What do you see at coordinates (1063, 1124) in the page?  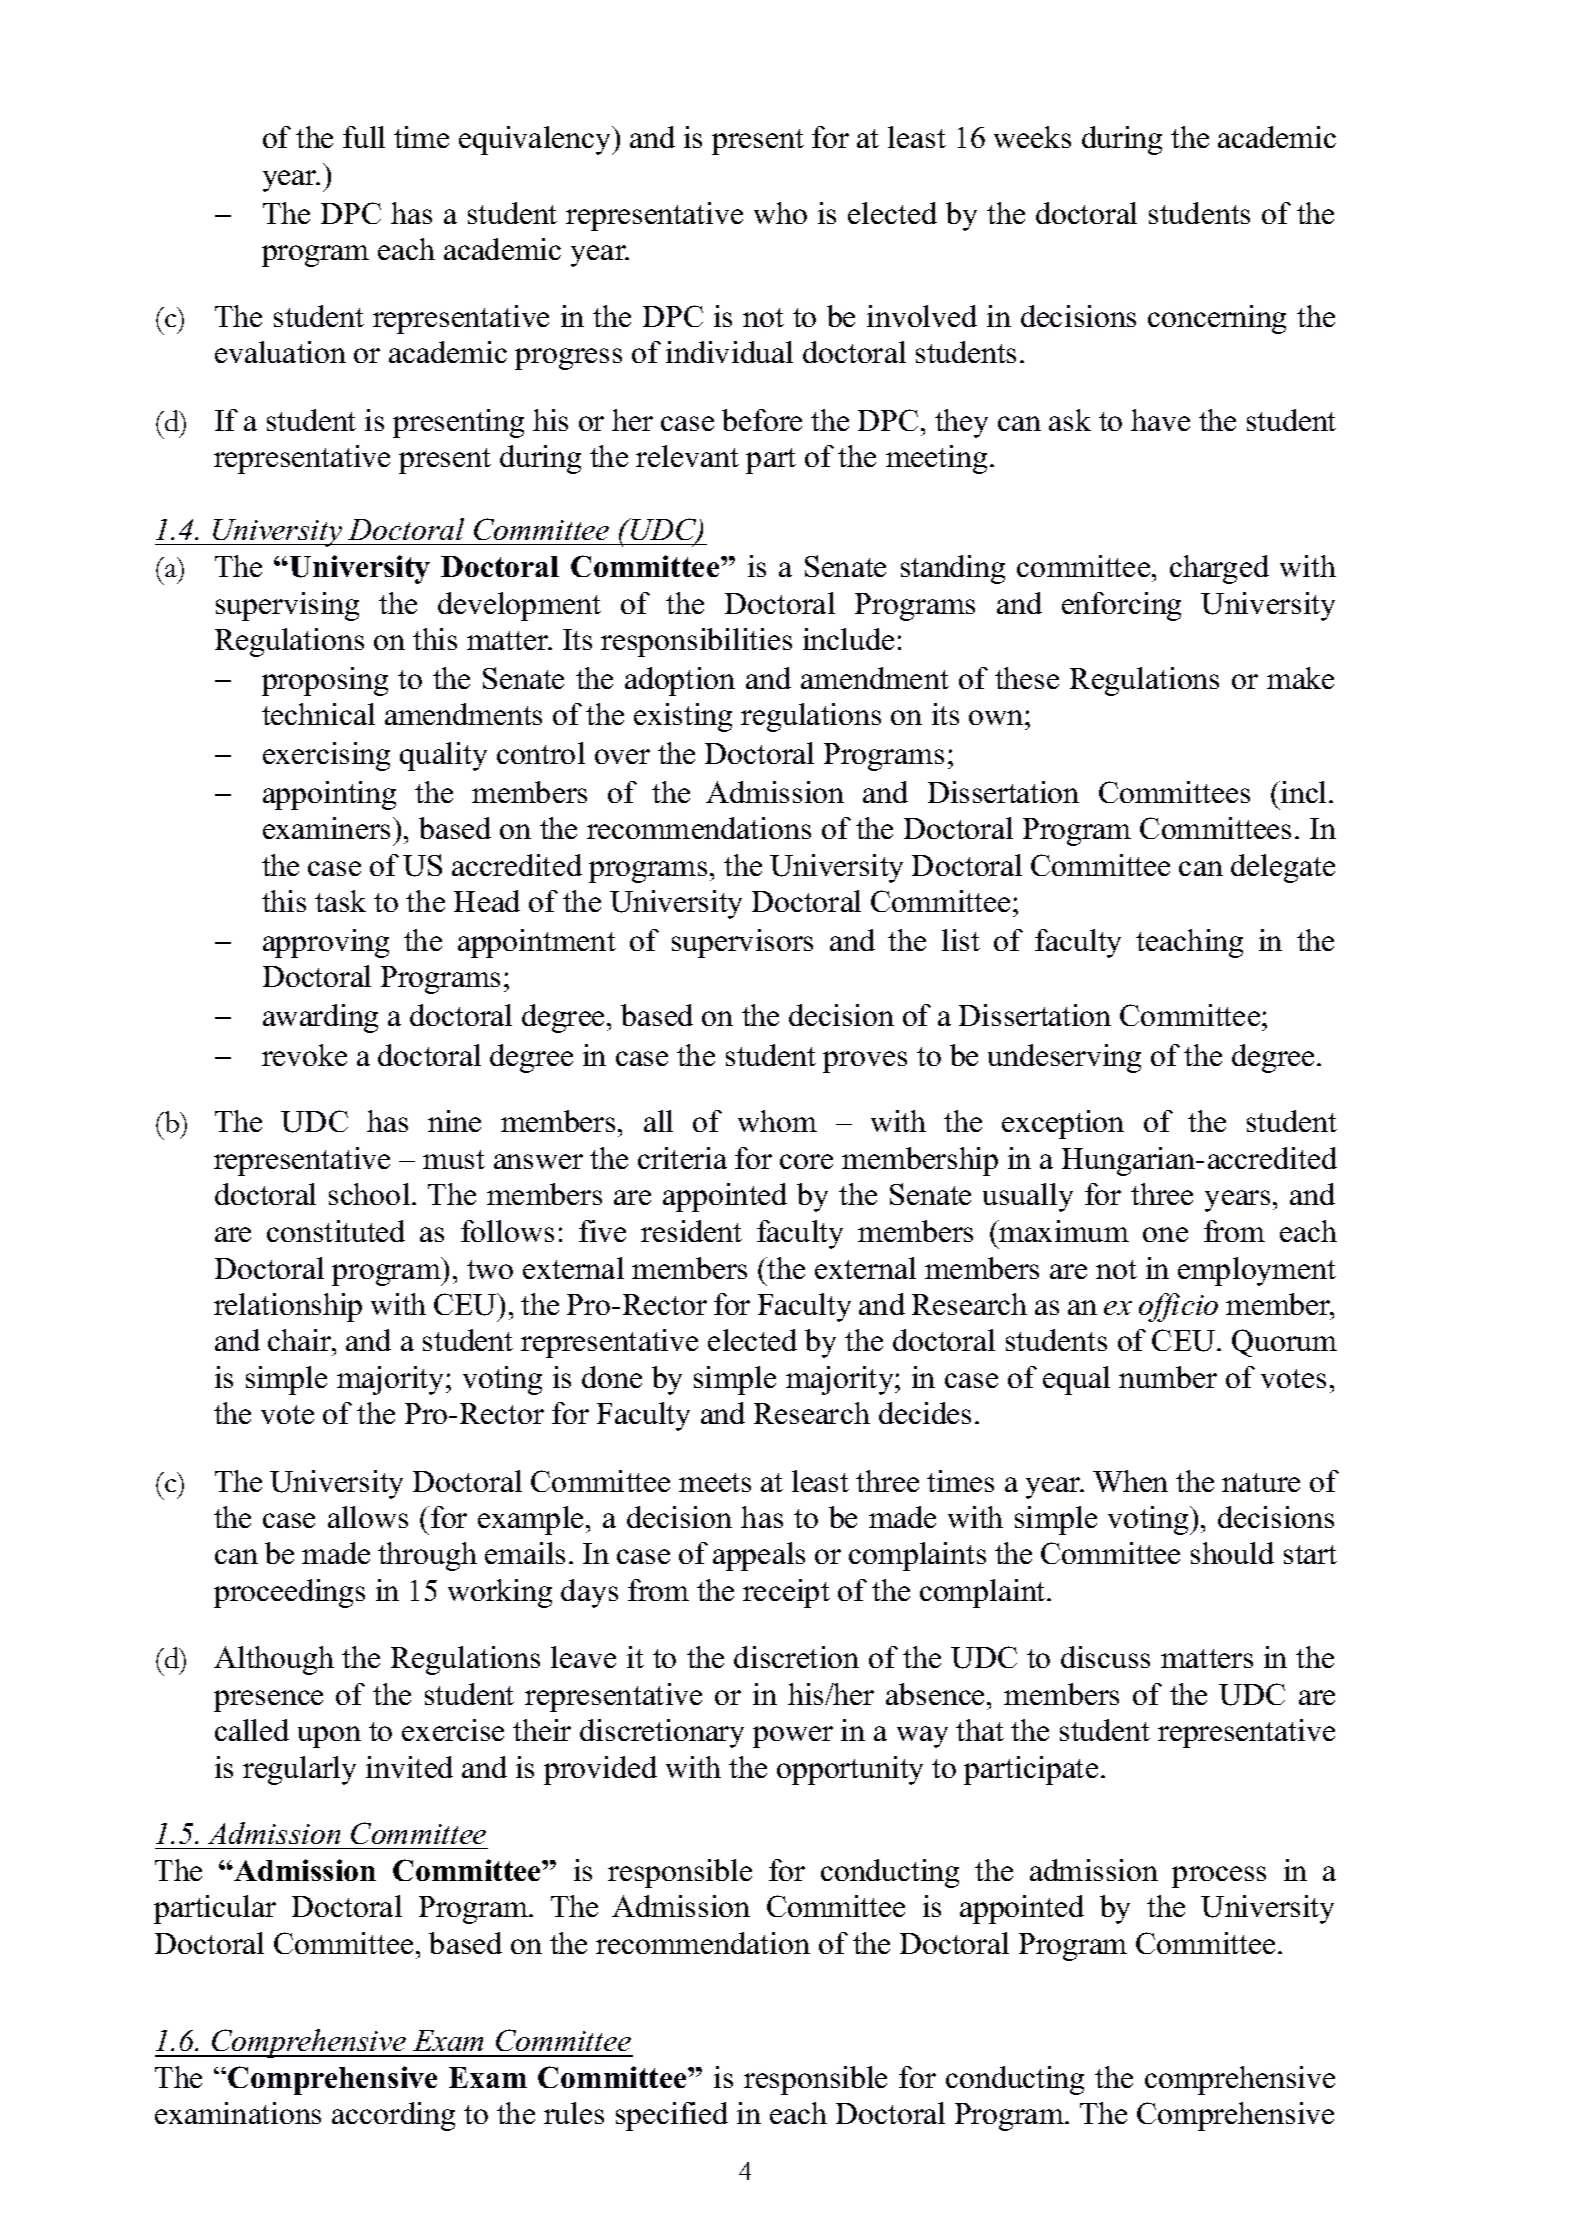 I see `exception` at bounding box center [1063, 1124].
